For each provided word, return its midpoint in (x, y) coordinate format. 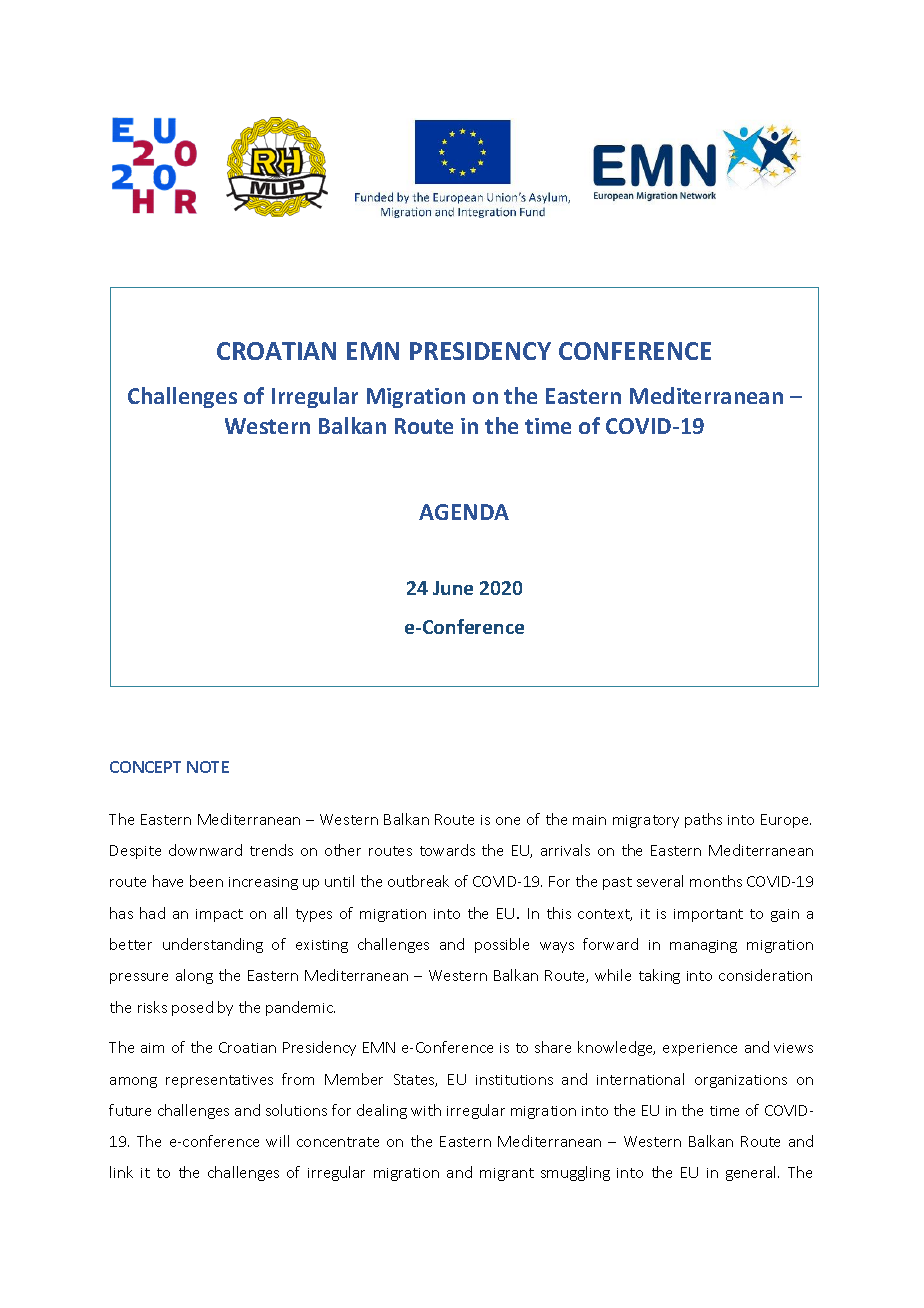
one (508, 821)
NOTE (208, 767)
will (277, 1141)
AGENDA (464, 512)
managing (703, 946)
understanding (213, 945)
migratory (646, 821)
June (453, 588)
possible (502, 945)
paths (703, 820)
